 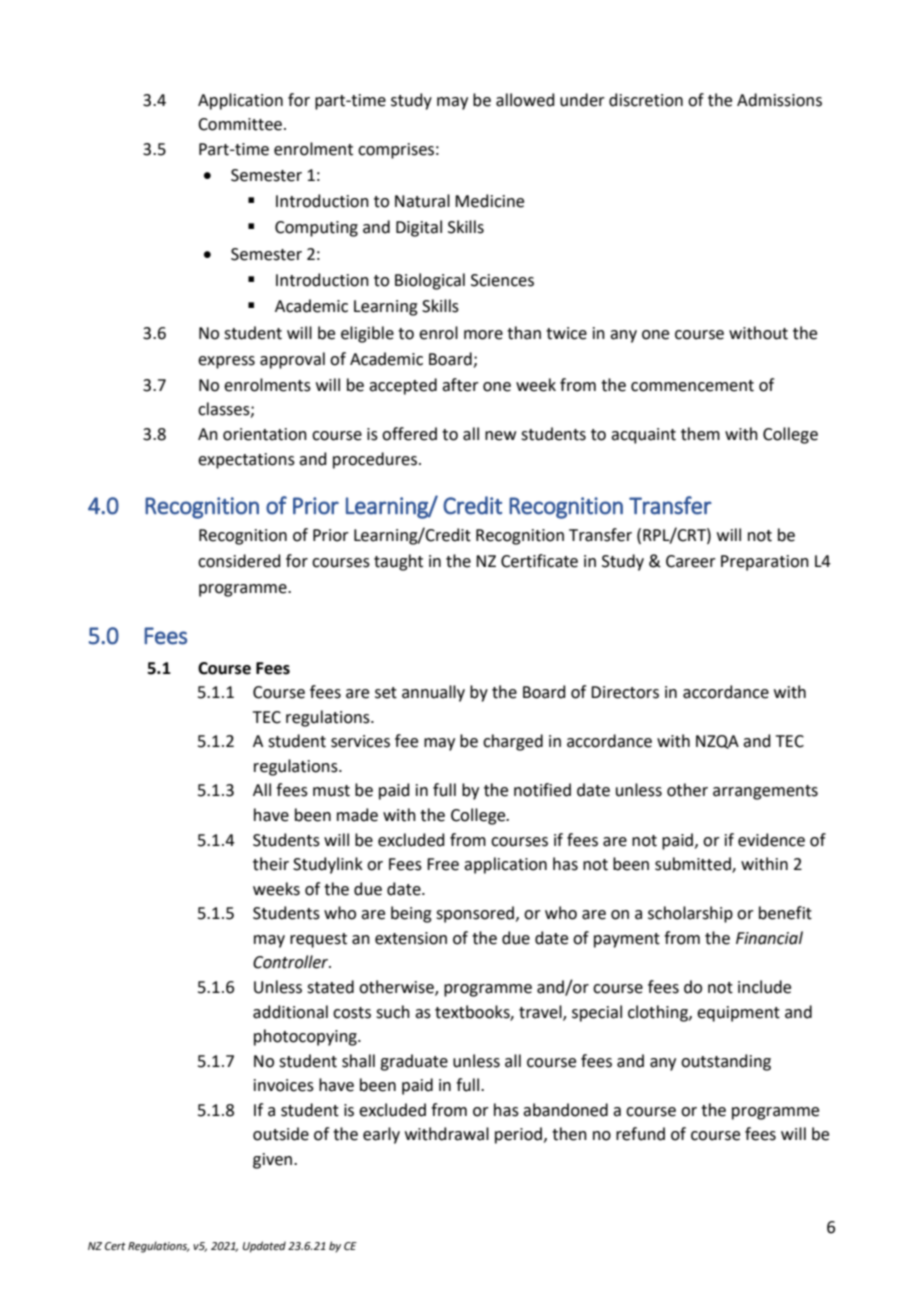 What do you see at coordinates (240, 124) in the screenshot?
I see `Committee` at bounding box center [240, 124].
